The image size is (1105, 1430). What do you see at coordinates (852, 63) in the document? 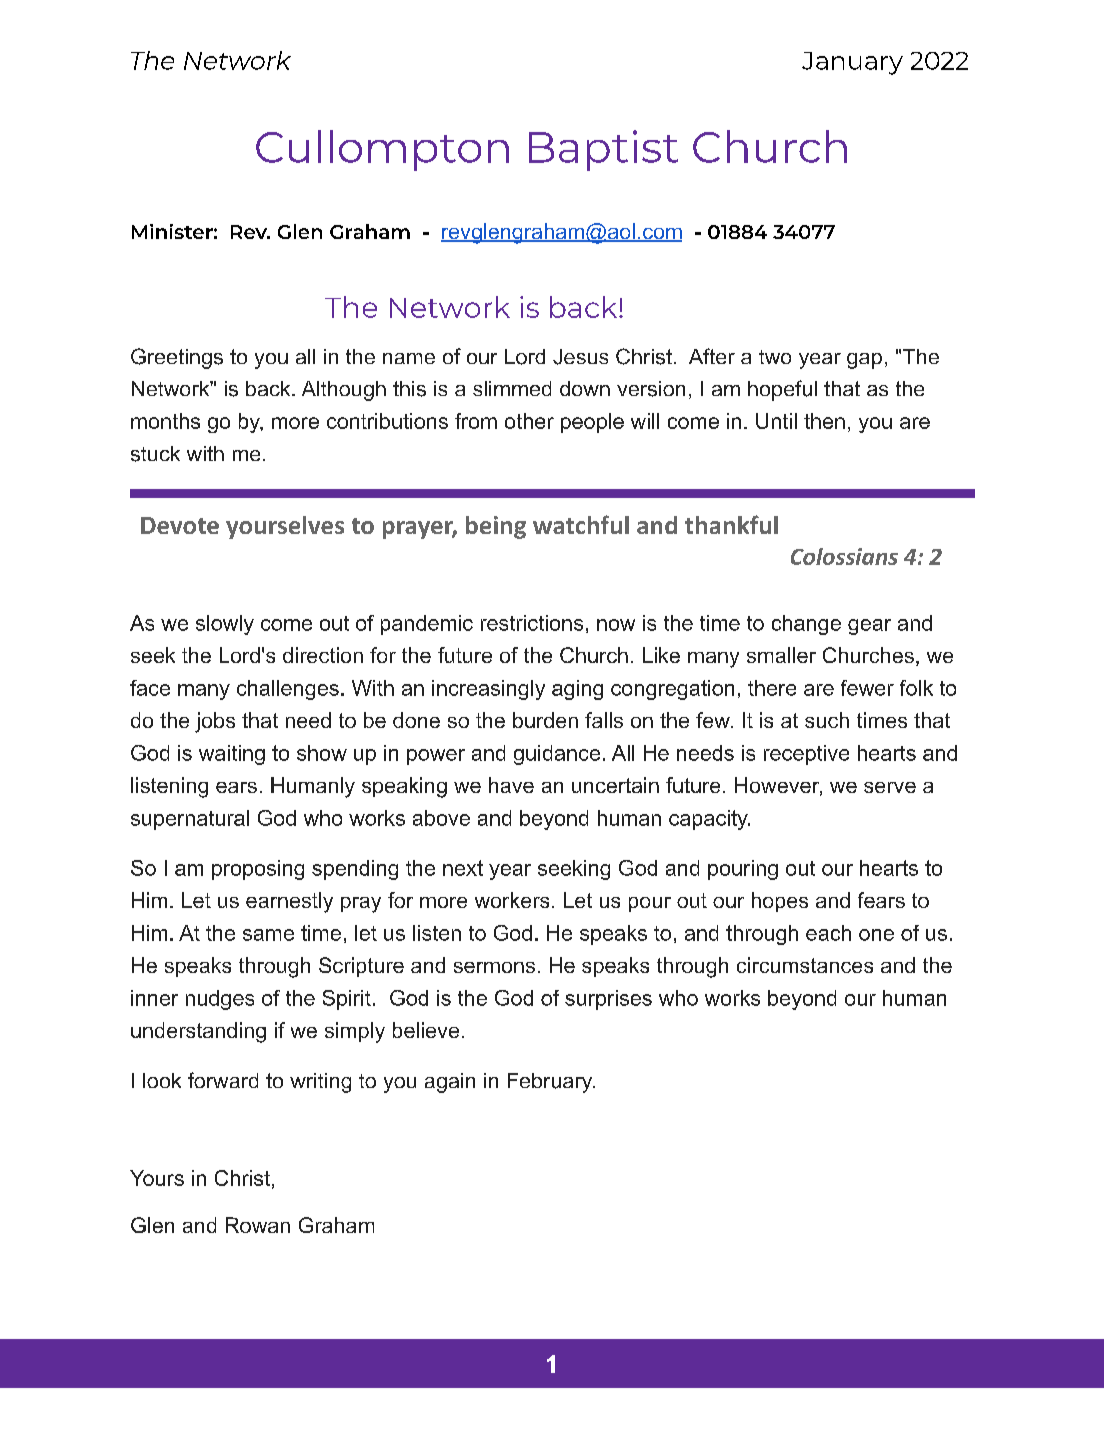
I see `January` at bounding box center [852, 63].
